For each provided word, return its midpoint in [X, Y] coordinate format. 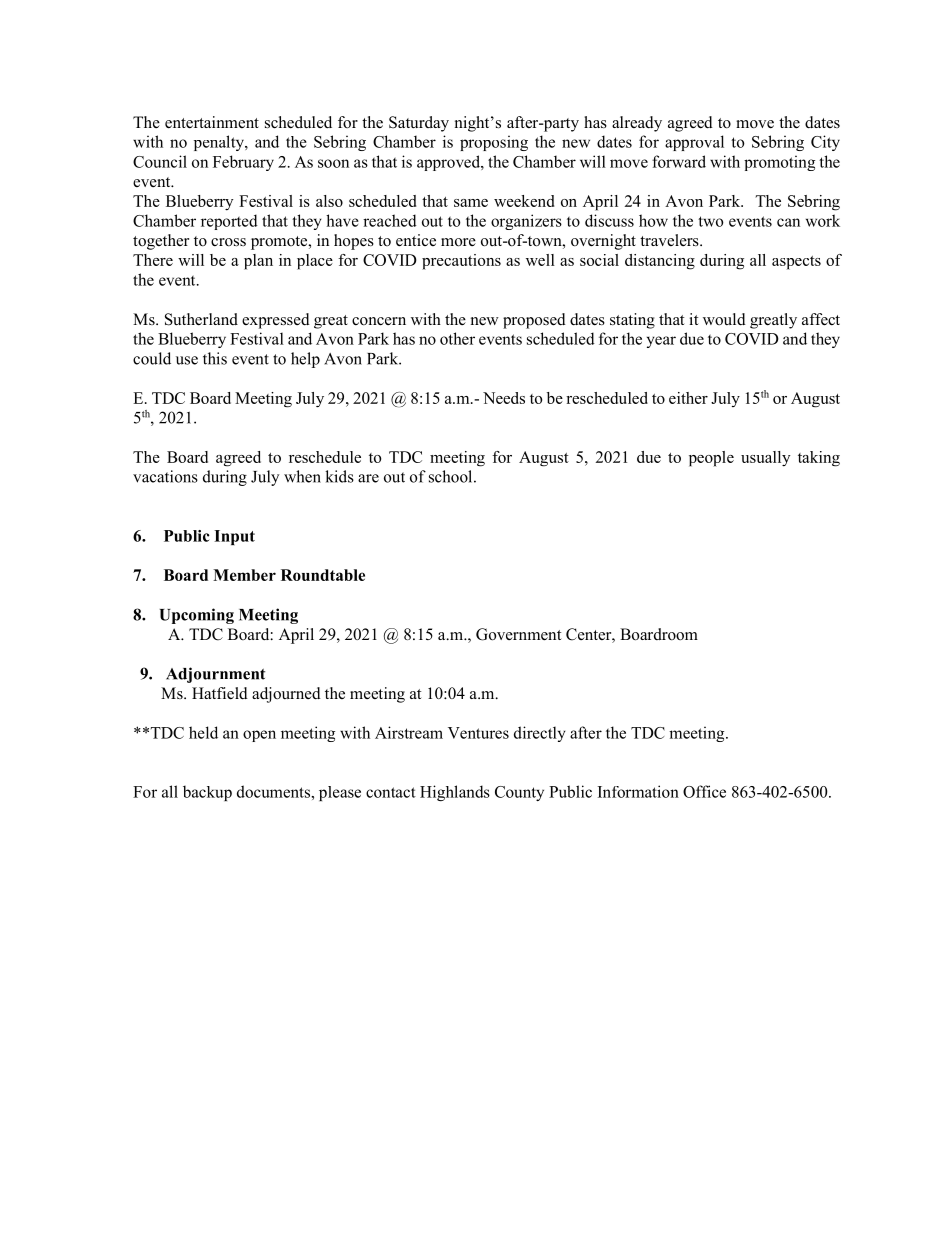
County [519, 793]
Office [704, 791]
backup [207, 793]
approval [694, 143]
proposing [494, 143]
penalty [220, 143]
